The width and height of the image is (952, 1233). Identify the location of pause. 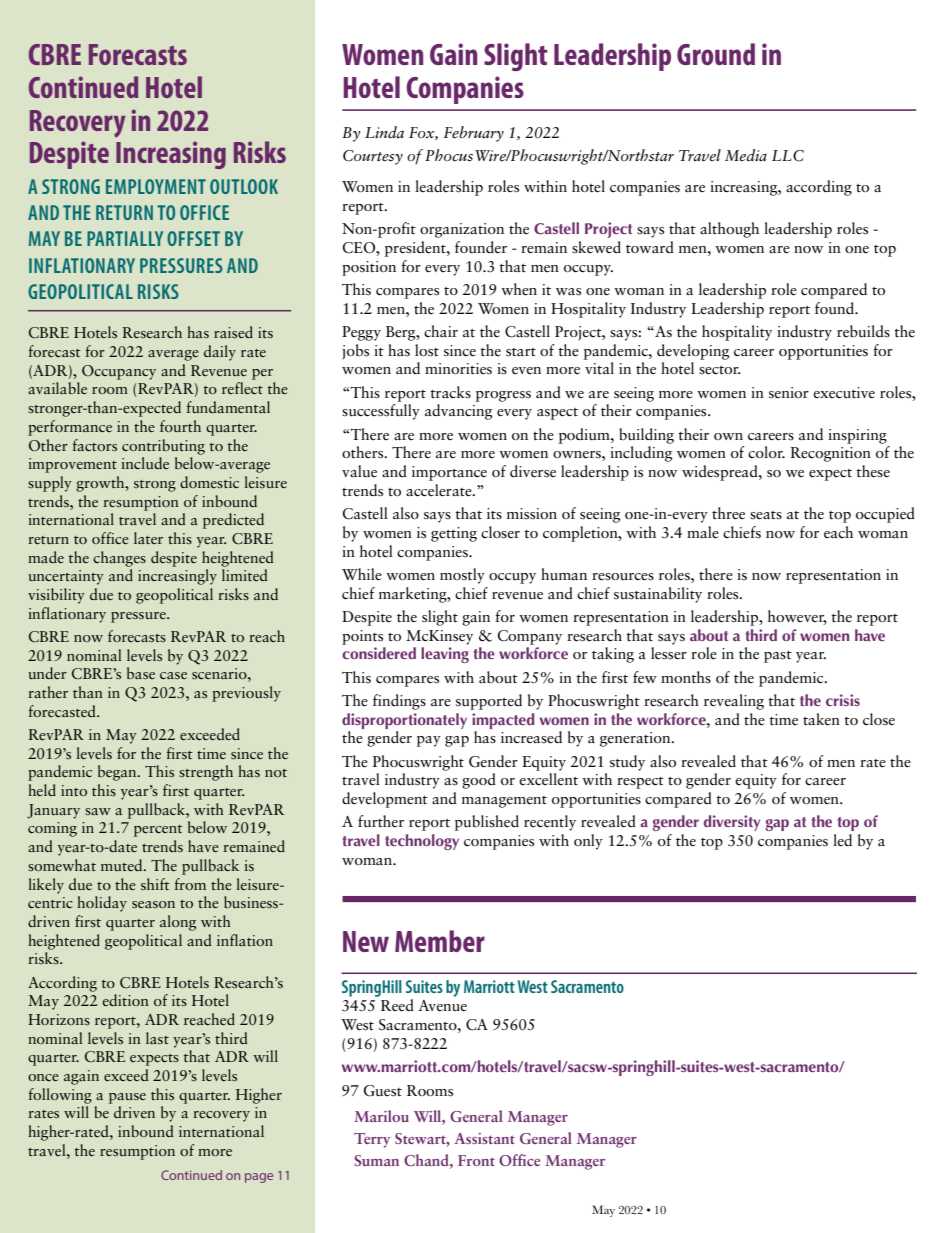
(127, 1098).
